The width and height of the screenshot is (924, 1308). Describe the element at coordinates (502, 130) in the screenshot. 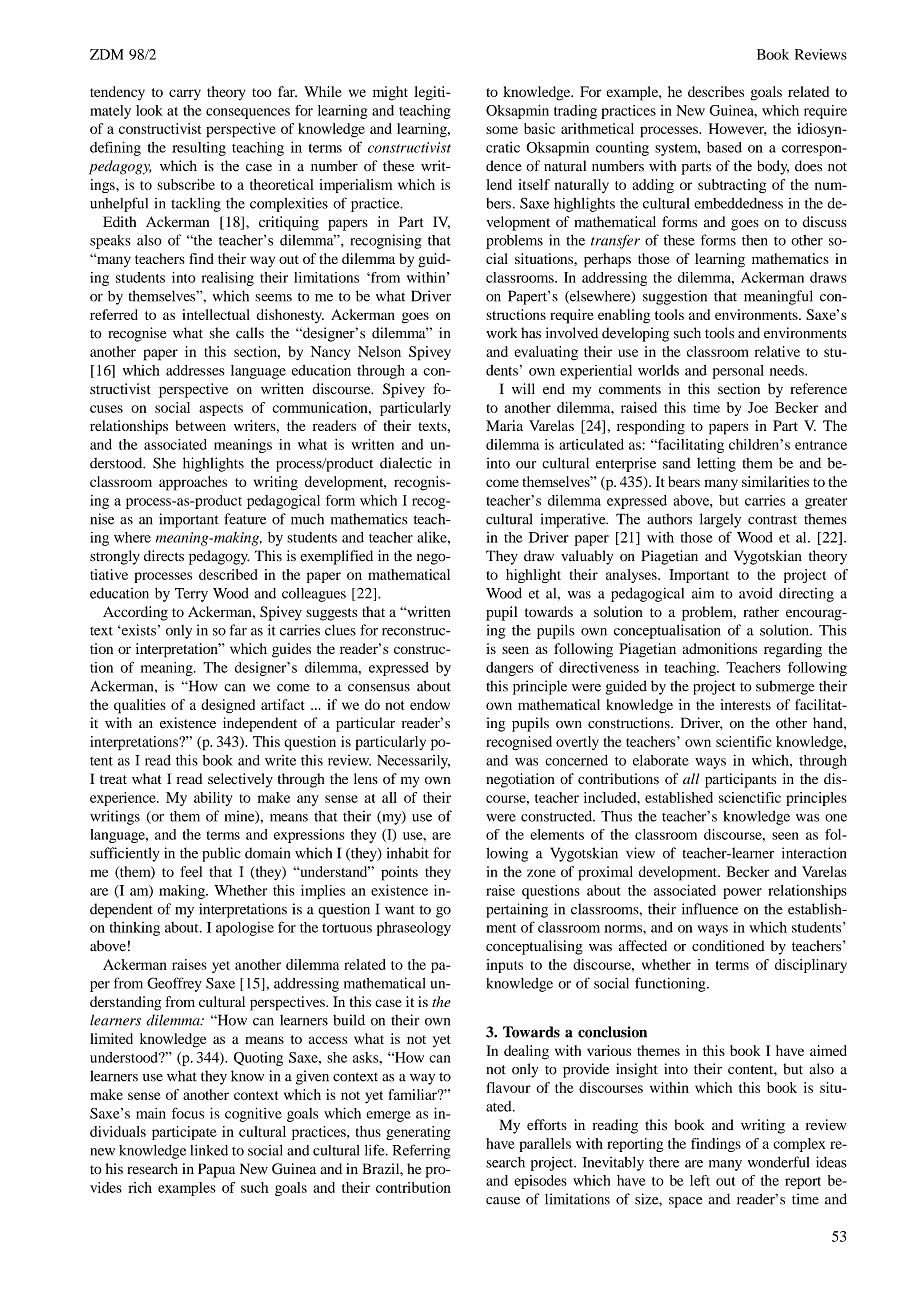

I see `some` at that location.
